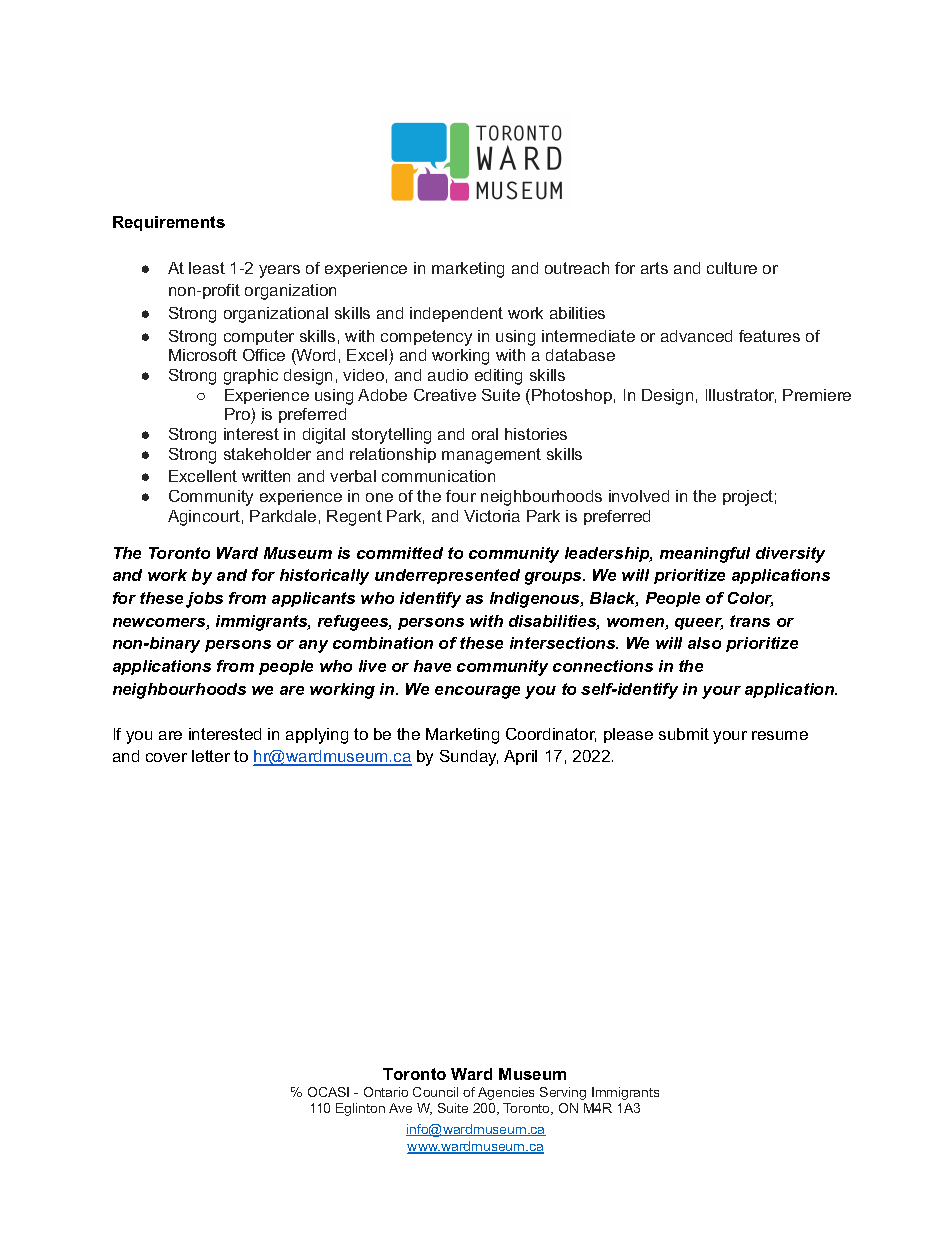 The height and width of the screenshot is (1233, 952). What do you see at coordinates (704, 643) in the screenshot?
I see `also` at bounding box center [704, 643].
